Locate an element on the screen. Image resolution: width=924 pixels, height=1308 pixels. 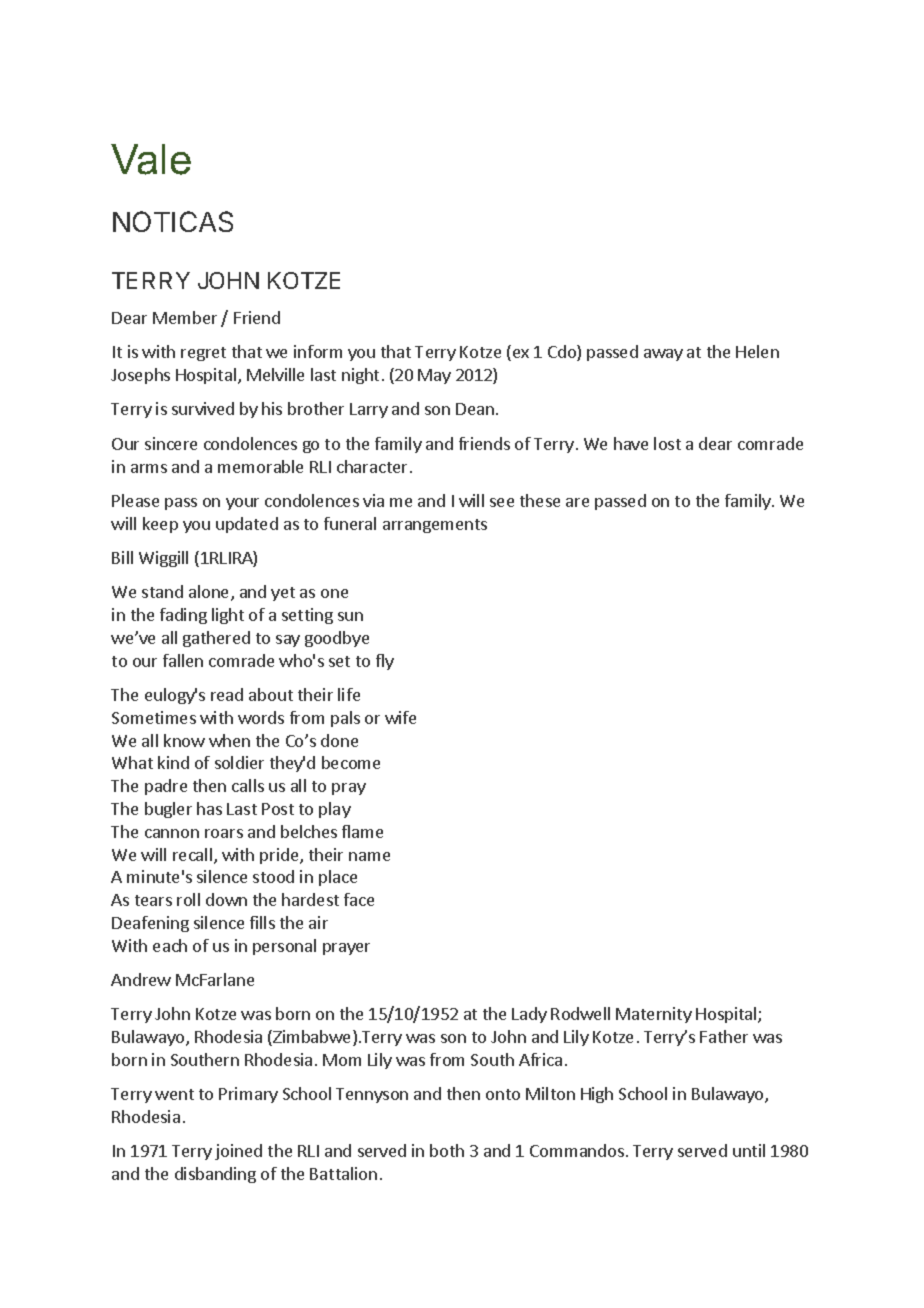
Helen is located at coordinates (757, 351).
